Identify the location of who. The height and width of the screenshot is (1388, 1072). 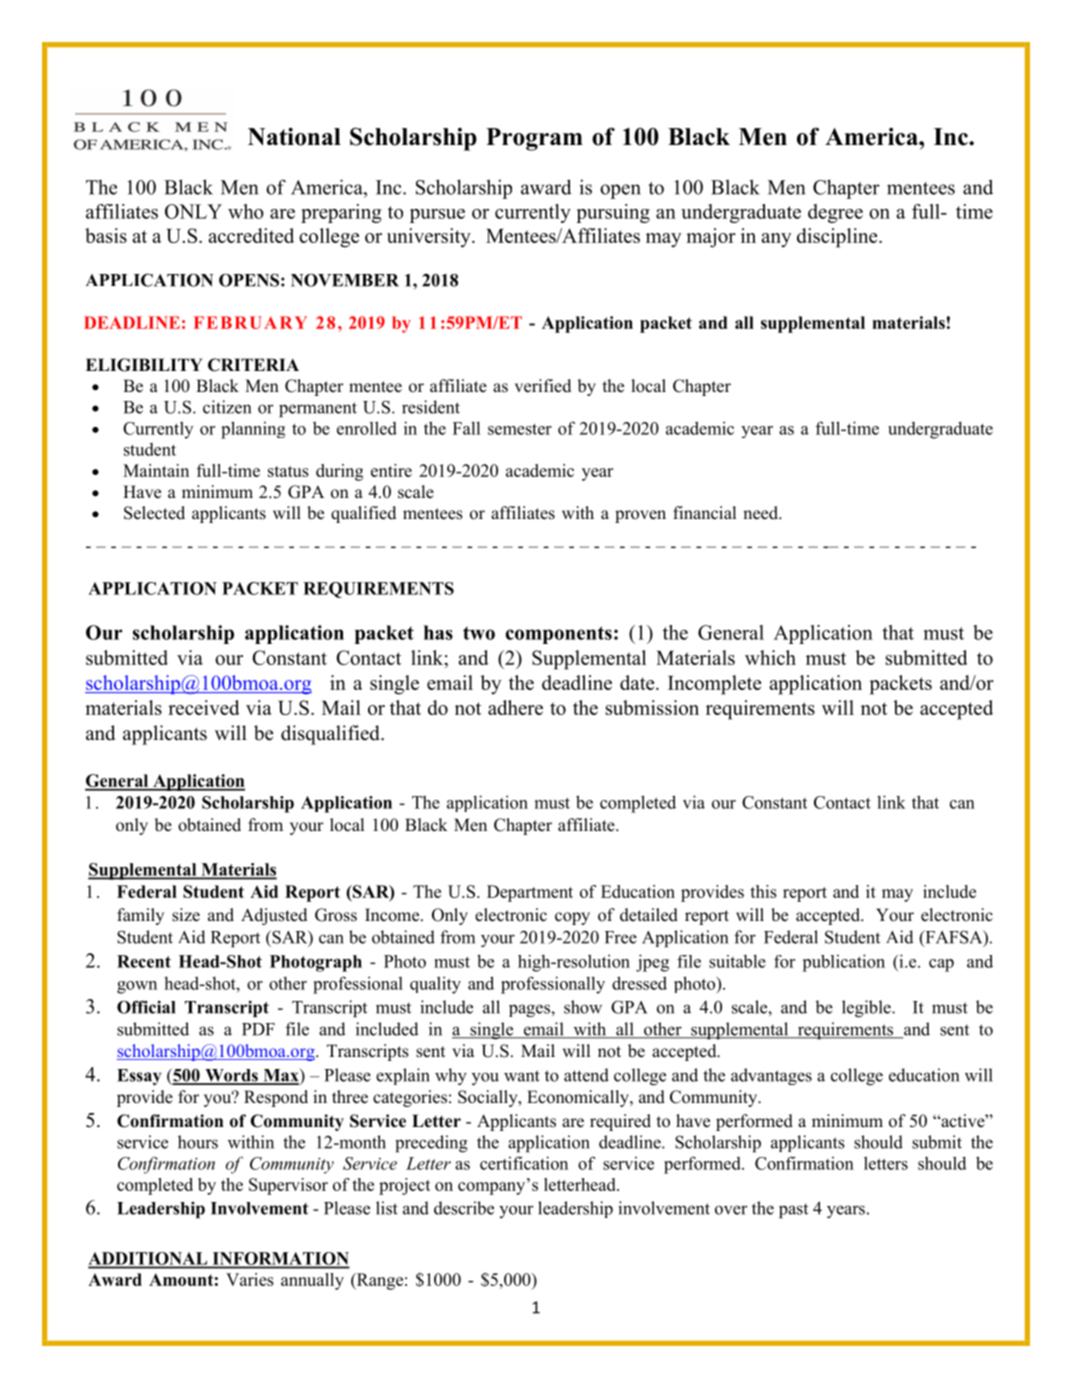
(246, 211).
